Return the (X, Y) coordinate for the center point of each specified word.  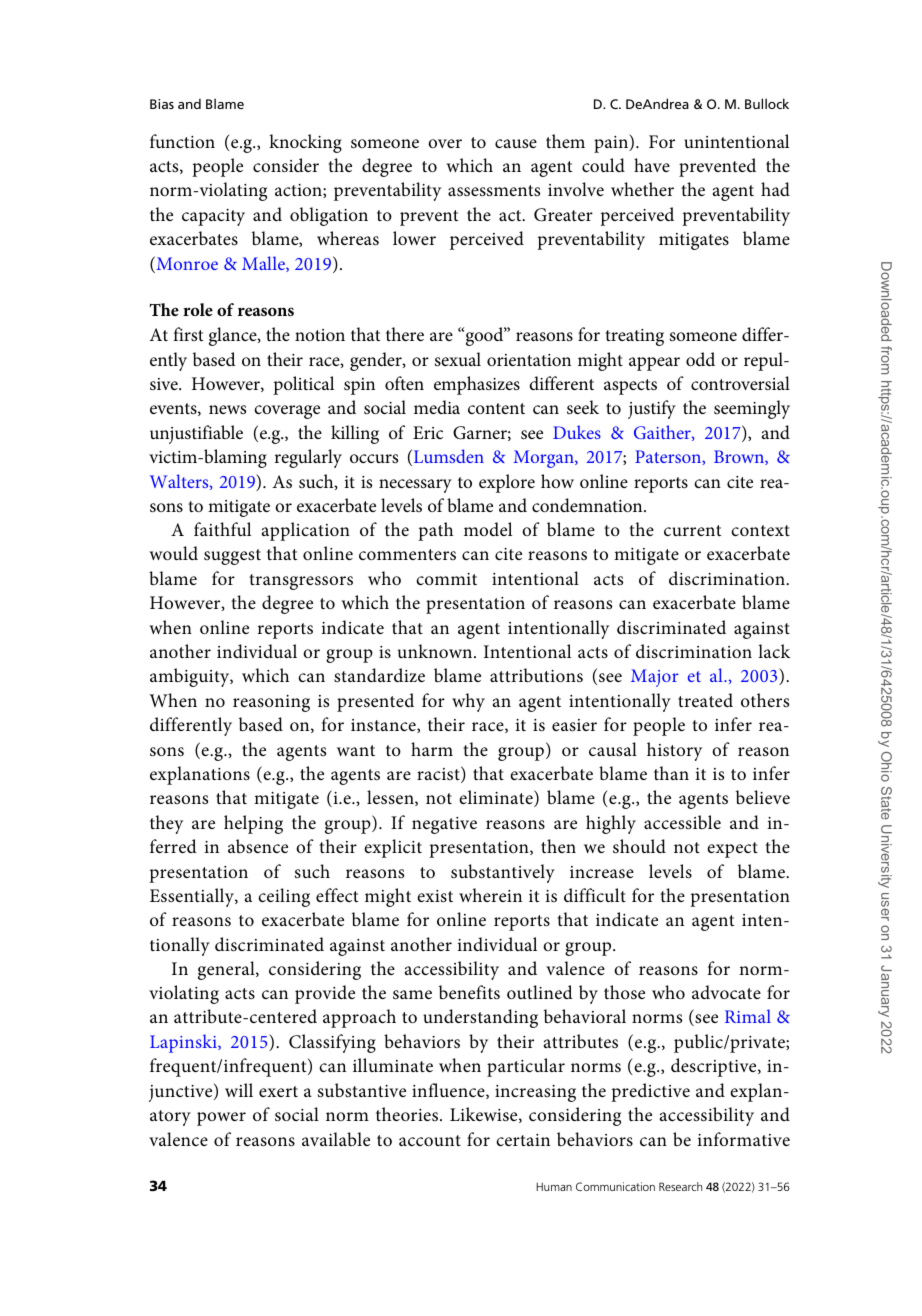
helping (253, 824)
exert (278, 1091)
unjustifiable (196, 434)
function (182, 141)
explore (507, 483)
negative (444, 825)
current (692, 530)
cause (516, 143)
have (652, 165)
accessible (682, 822)
